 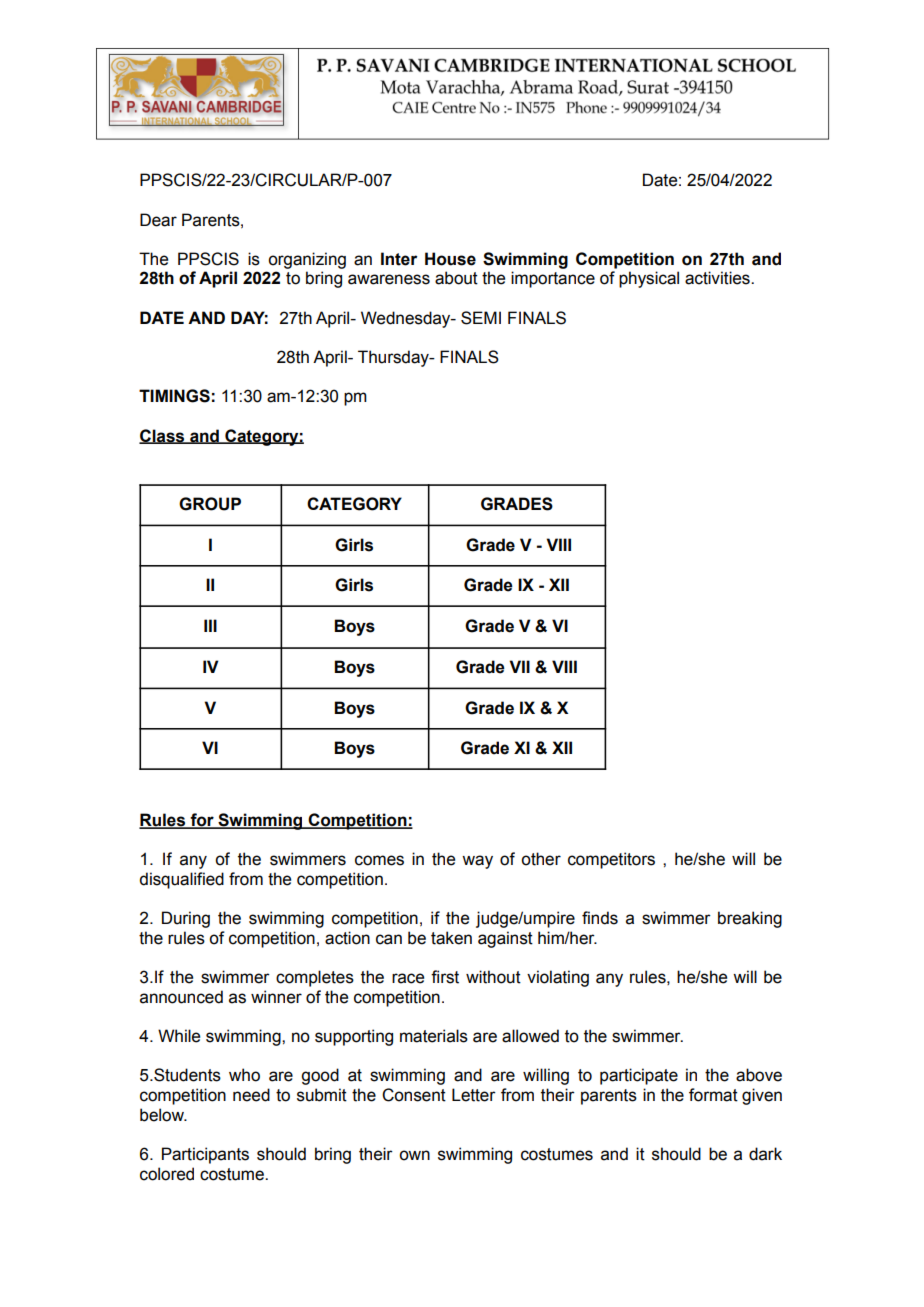 I want to click on way, so click(x=477, y=862).
